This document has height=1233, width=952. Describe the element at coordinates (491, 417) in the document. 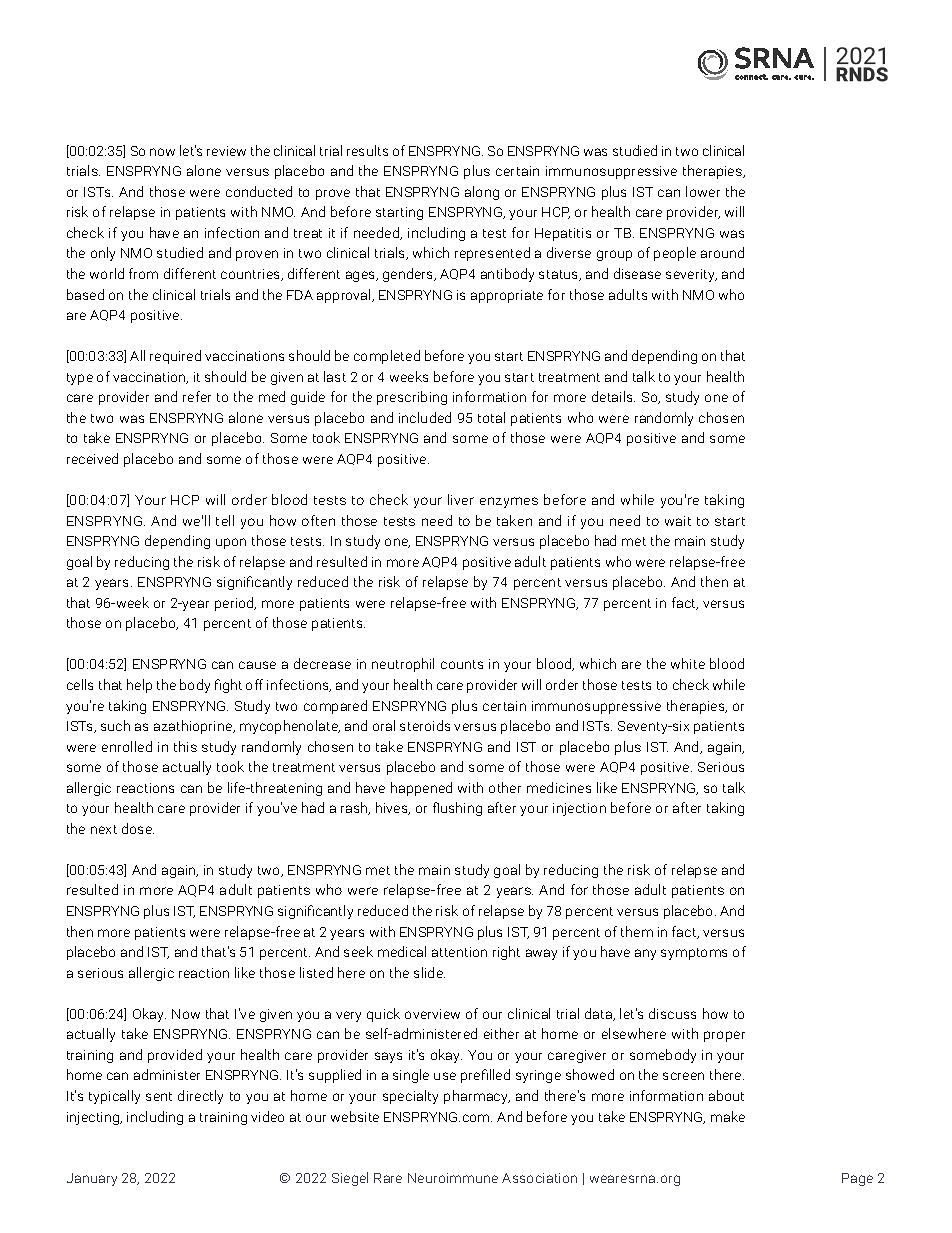

I see `total` at that location.
